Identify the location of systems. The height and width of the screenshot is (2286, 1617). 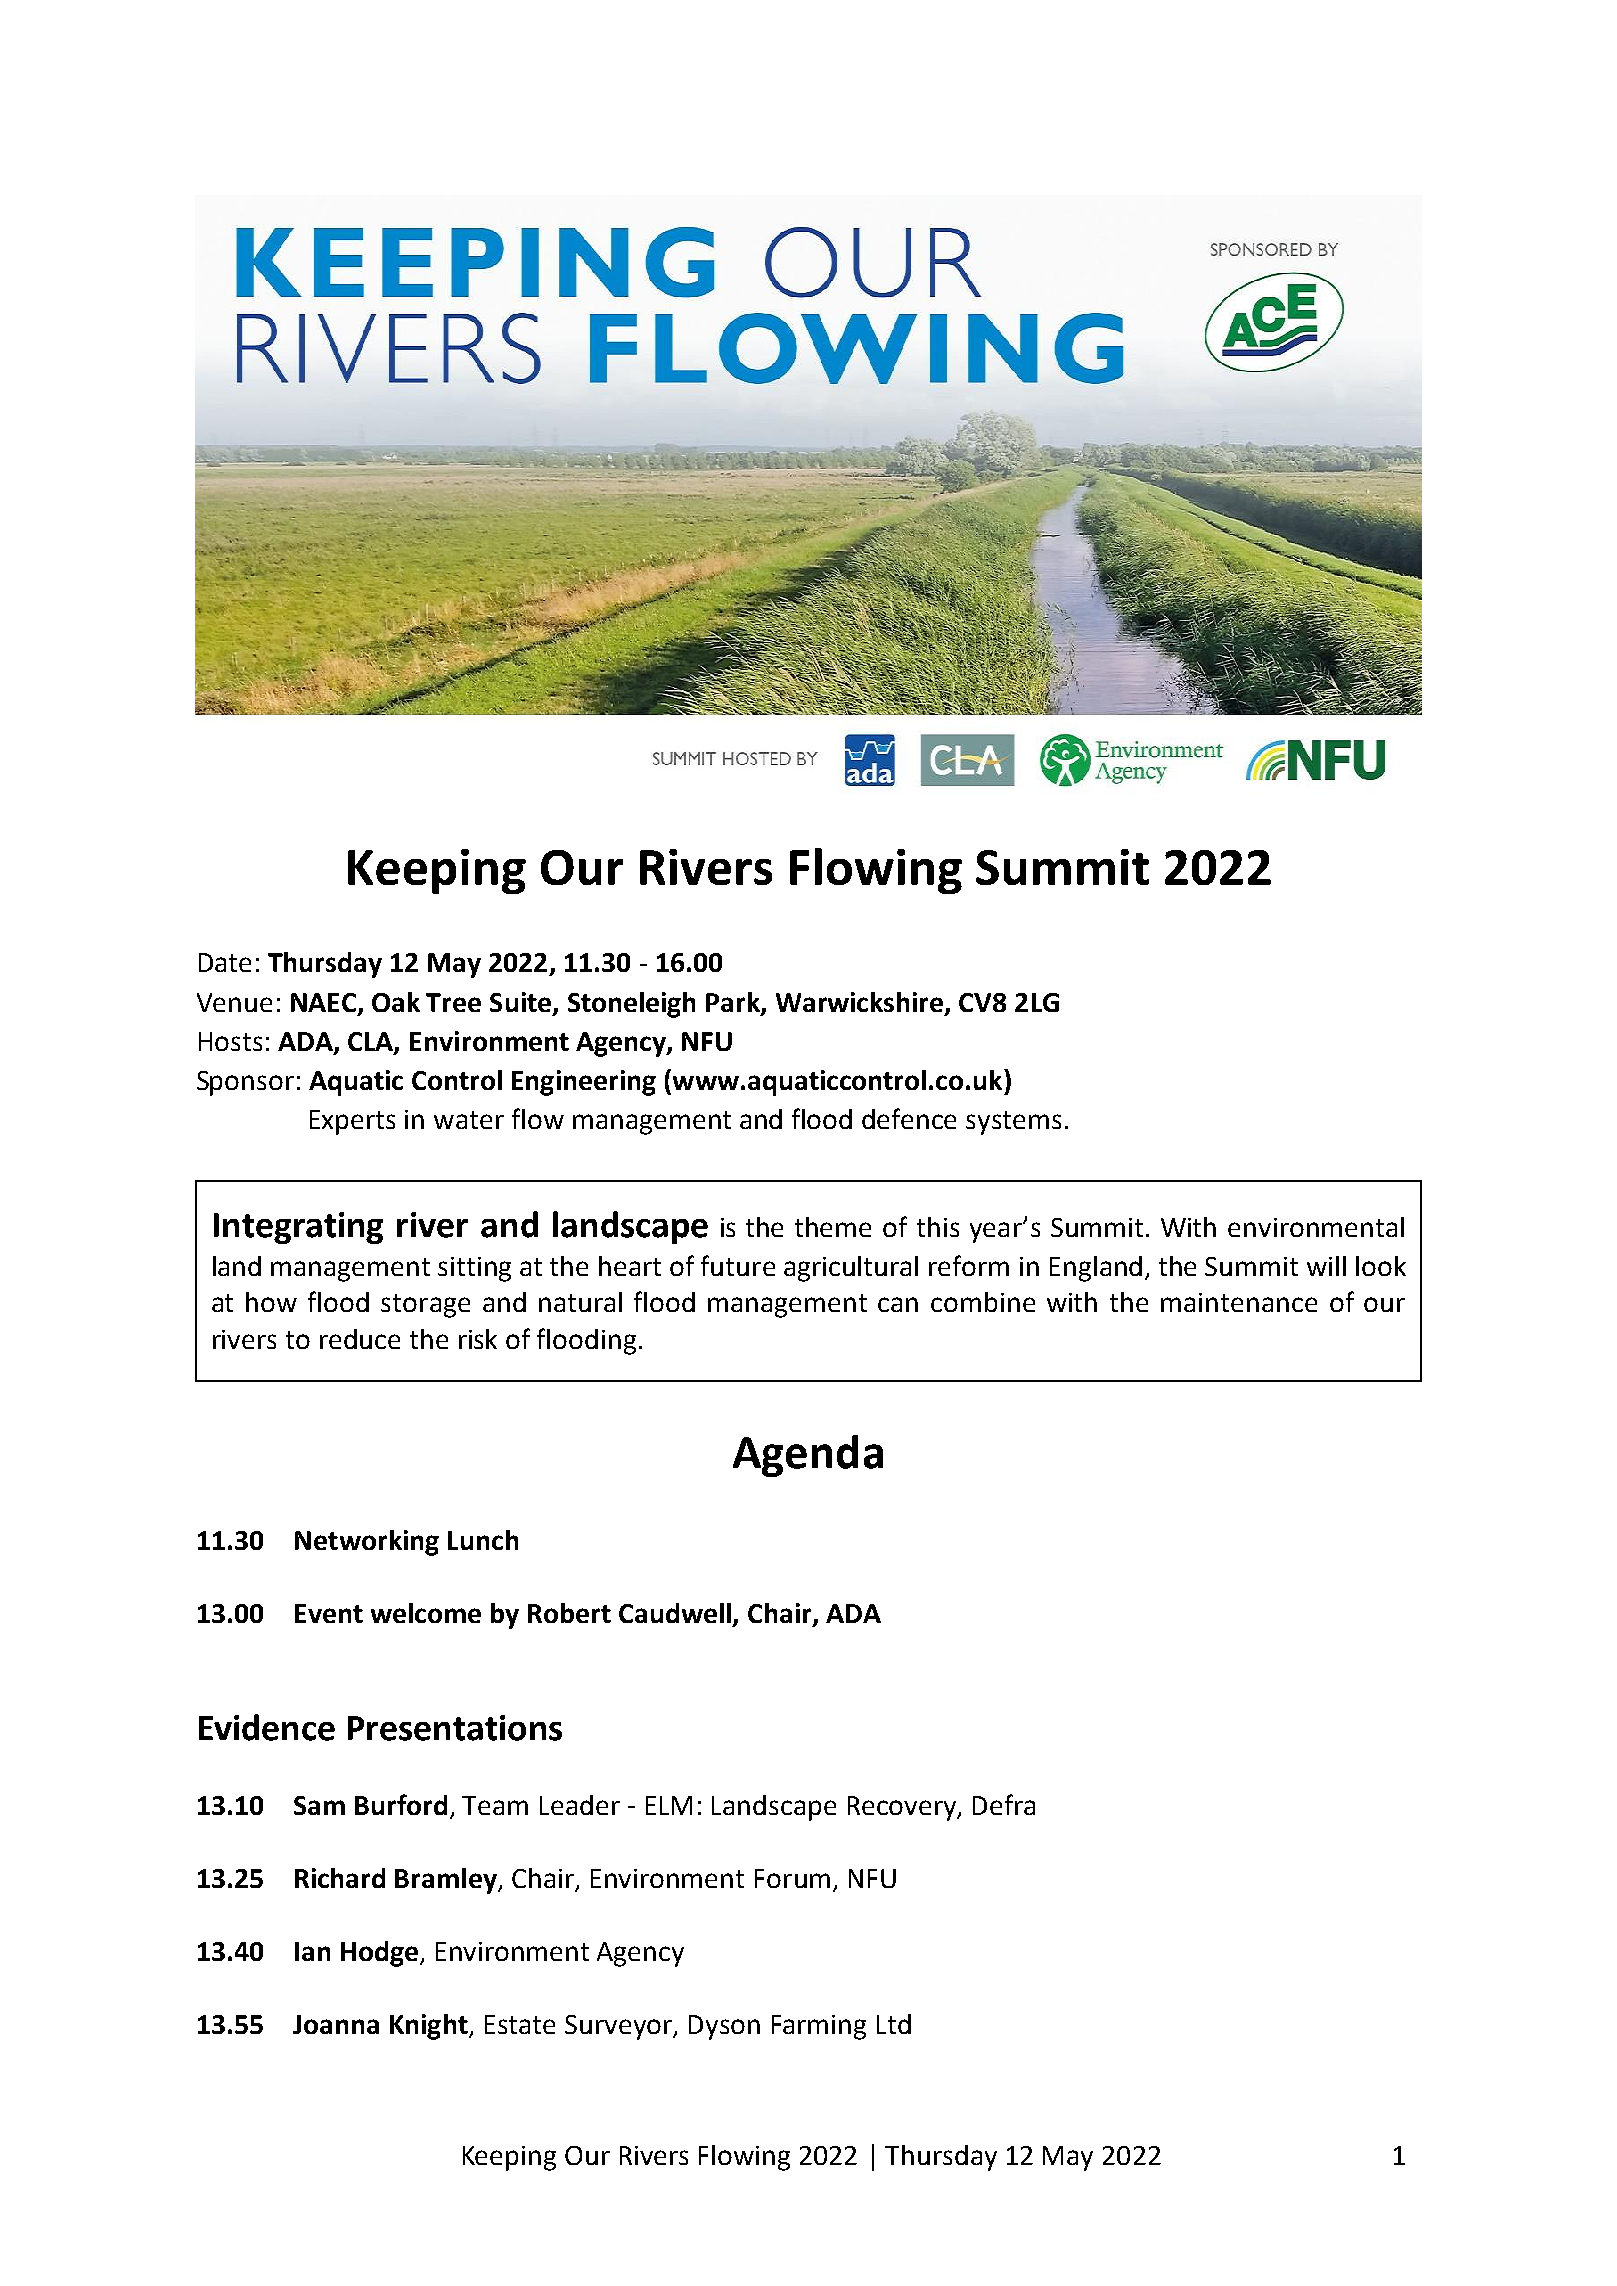
(1013, 1123).
